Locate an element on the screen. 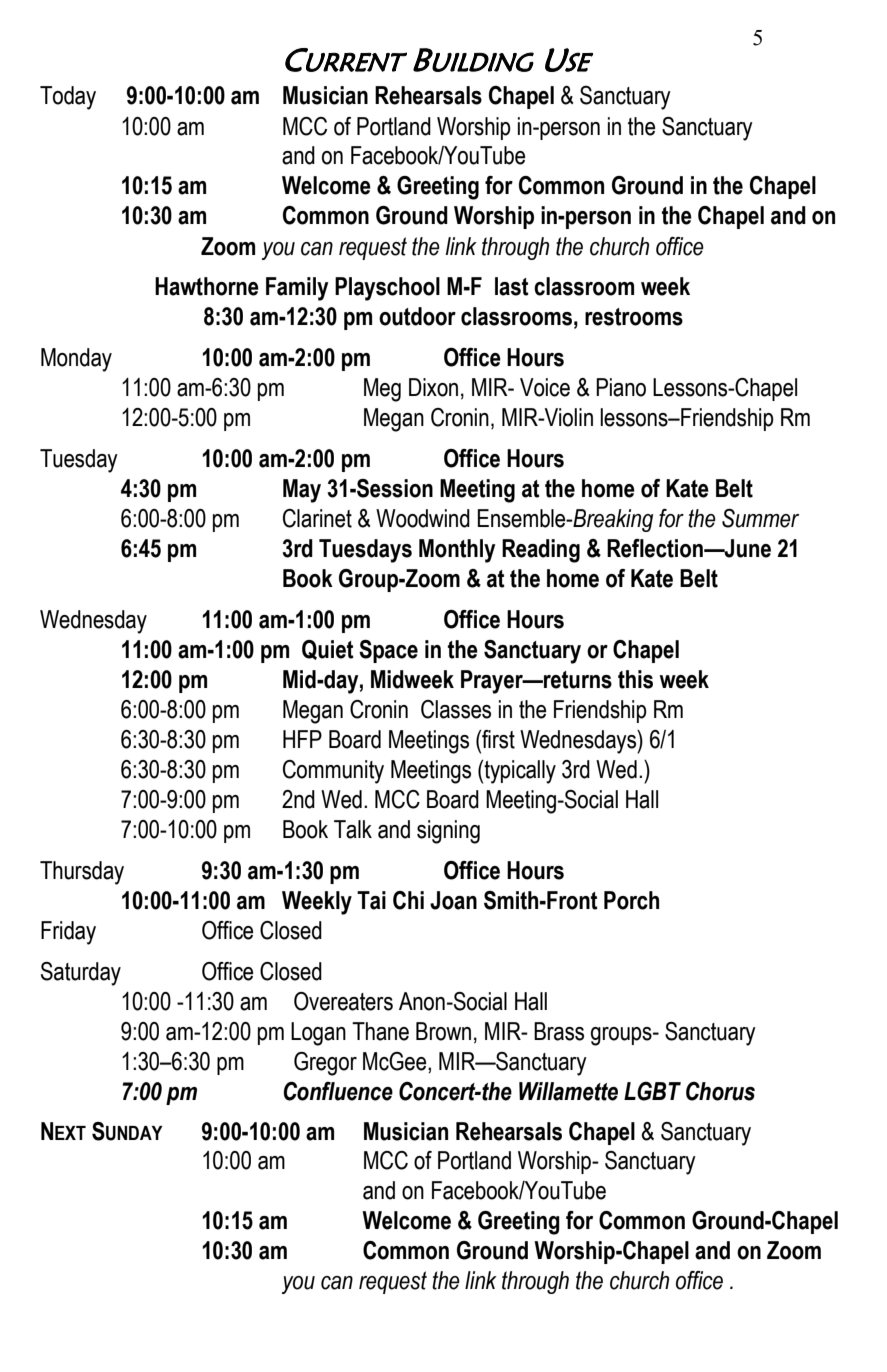 This screenshot has width=887, height=1372. Quiet is located at coordinates (328, 650).
